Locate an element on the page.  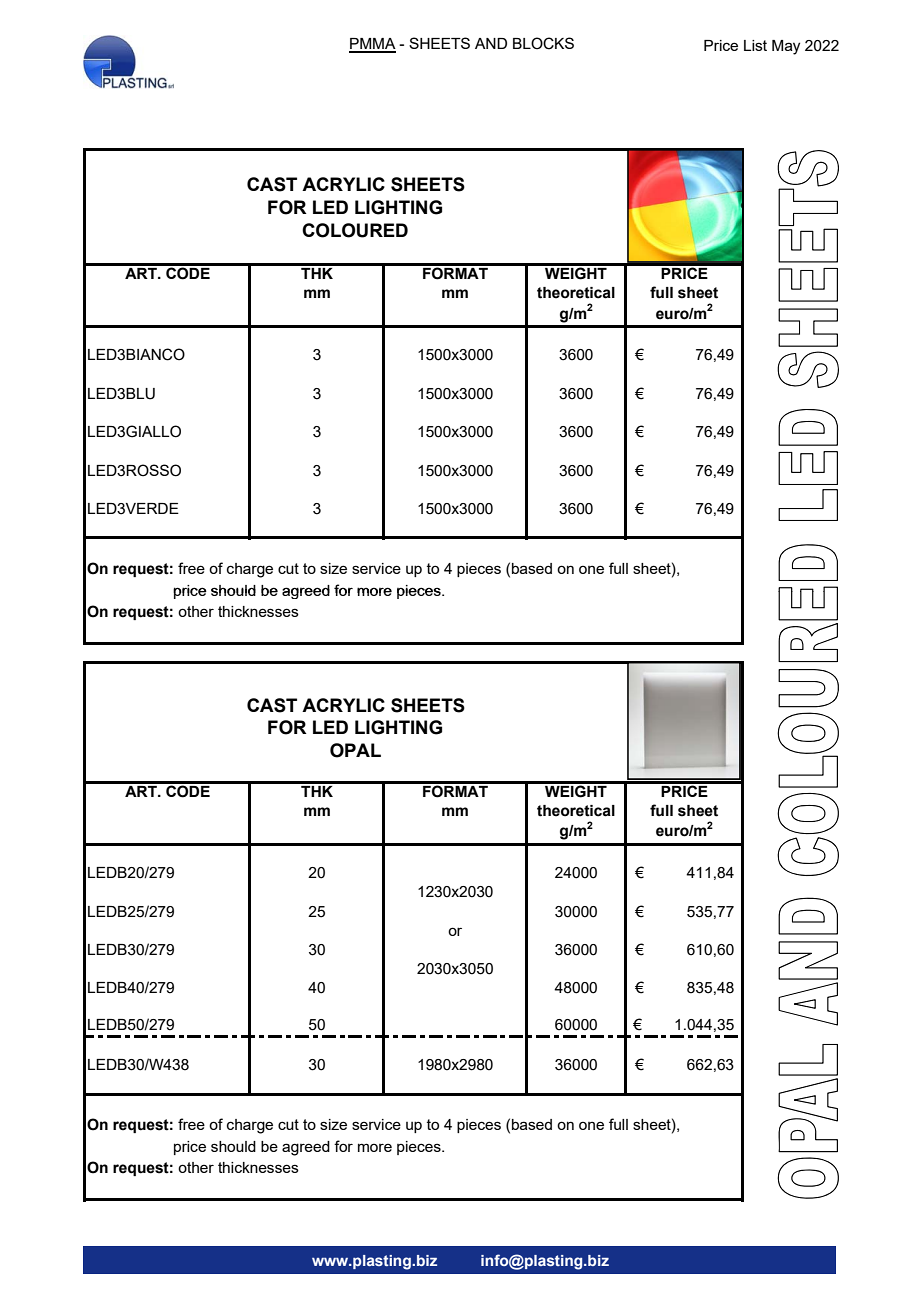
COLOURED is located at coordinates (355, 230).
